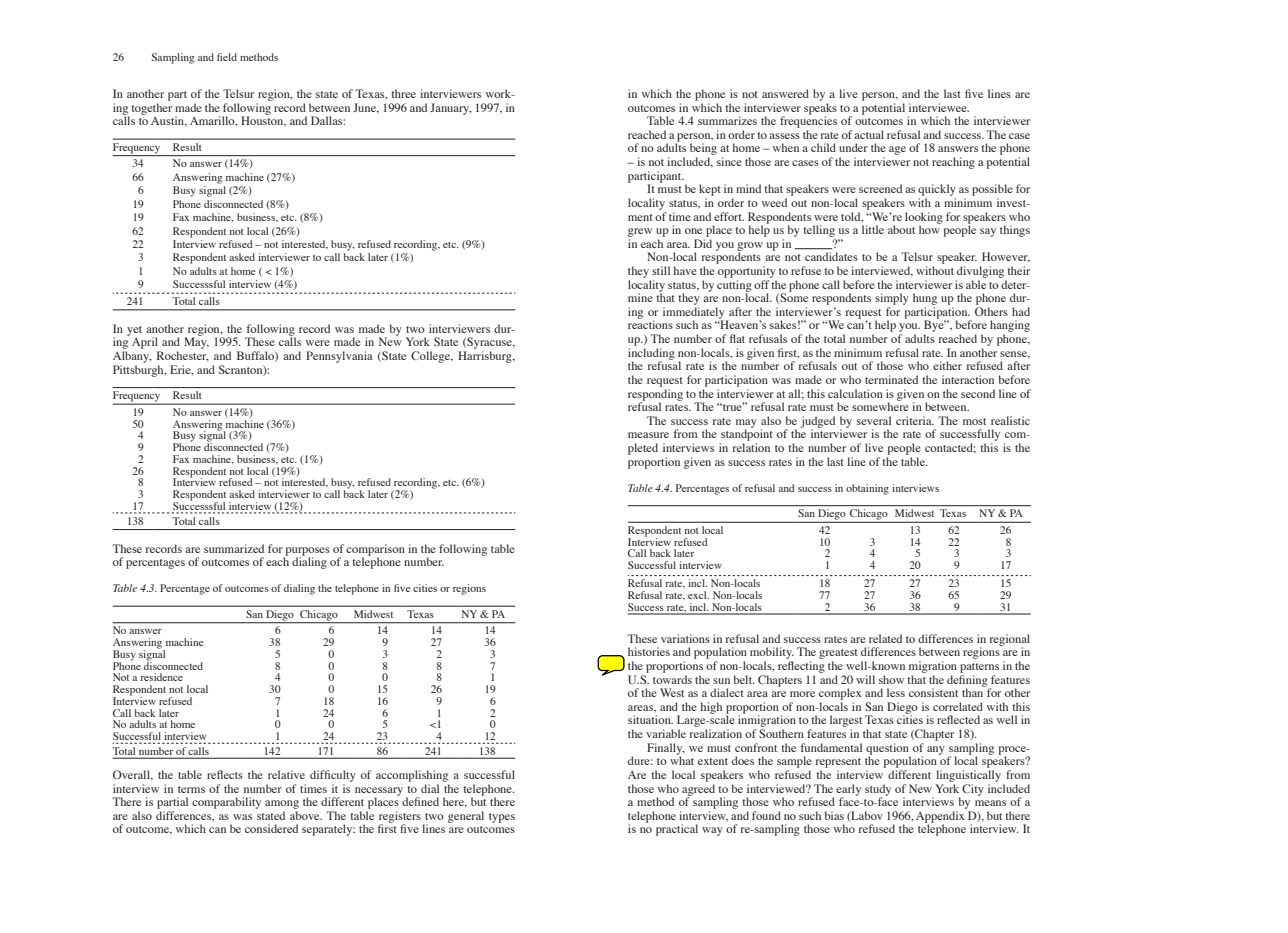 This document has height=933, width=1288. Describe the element at coordinates (838, 655) in the document. I see `greatest` at that location.
